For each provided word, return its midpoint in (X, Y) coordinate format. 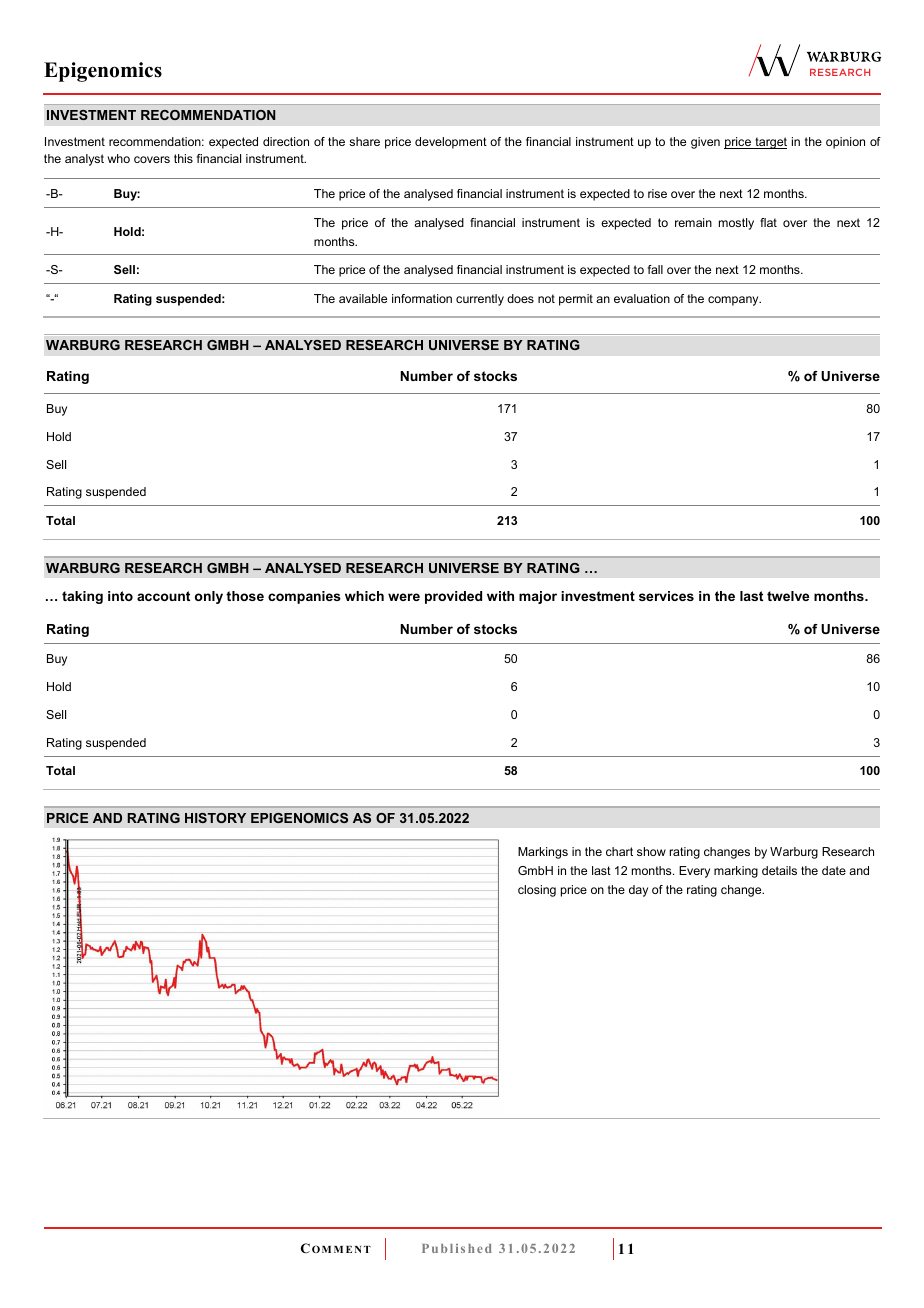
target (770, 143)
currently (480, 300)
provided (453, 597)
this (183, 158)
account (163, 596)
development (451, 143)
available (363, 298)
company (734, 301)
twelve (788, 596)
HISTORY (215, 818)
